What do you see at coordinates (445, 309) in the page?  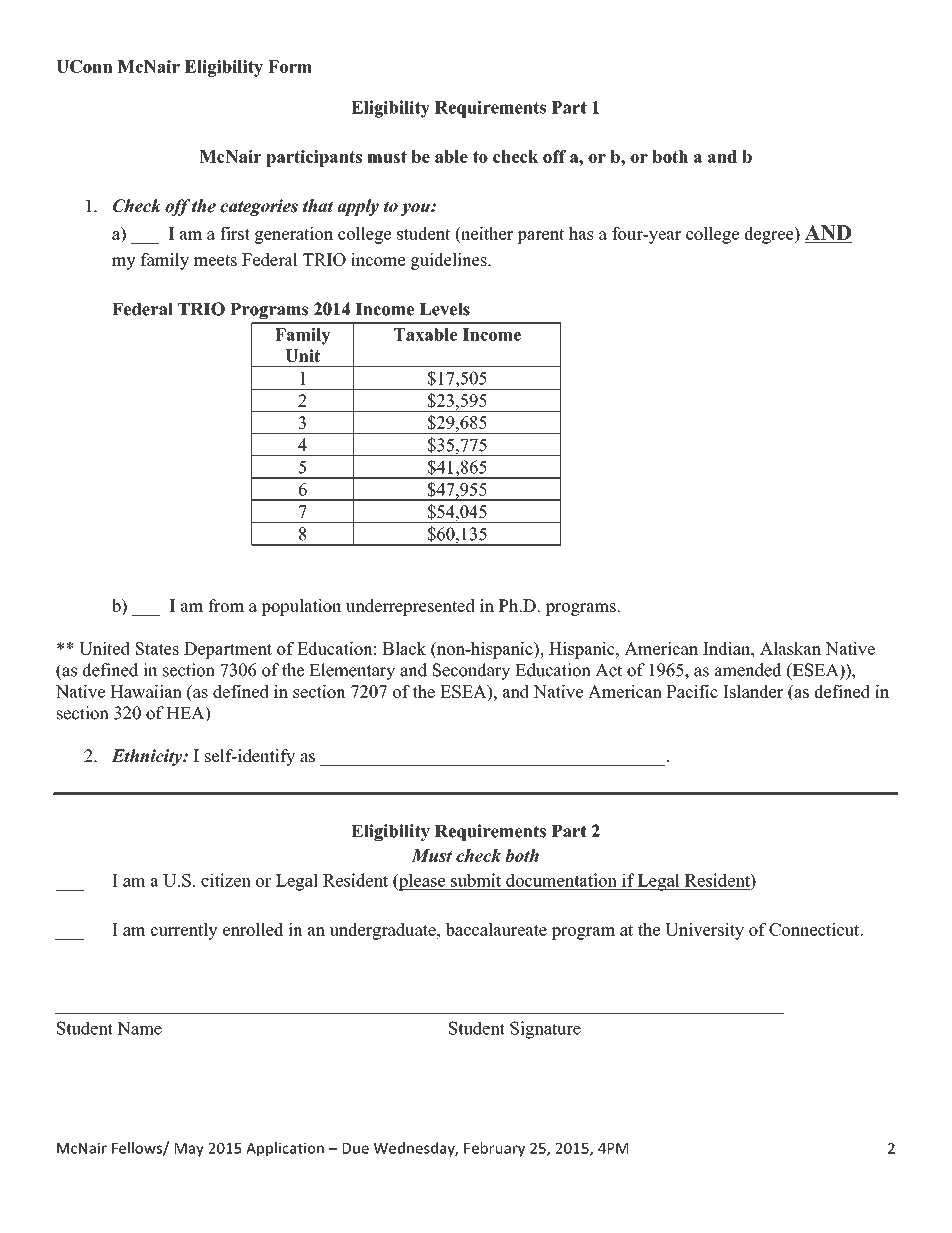 I see `Levels` at bounding box center [445, 309].
